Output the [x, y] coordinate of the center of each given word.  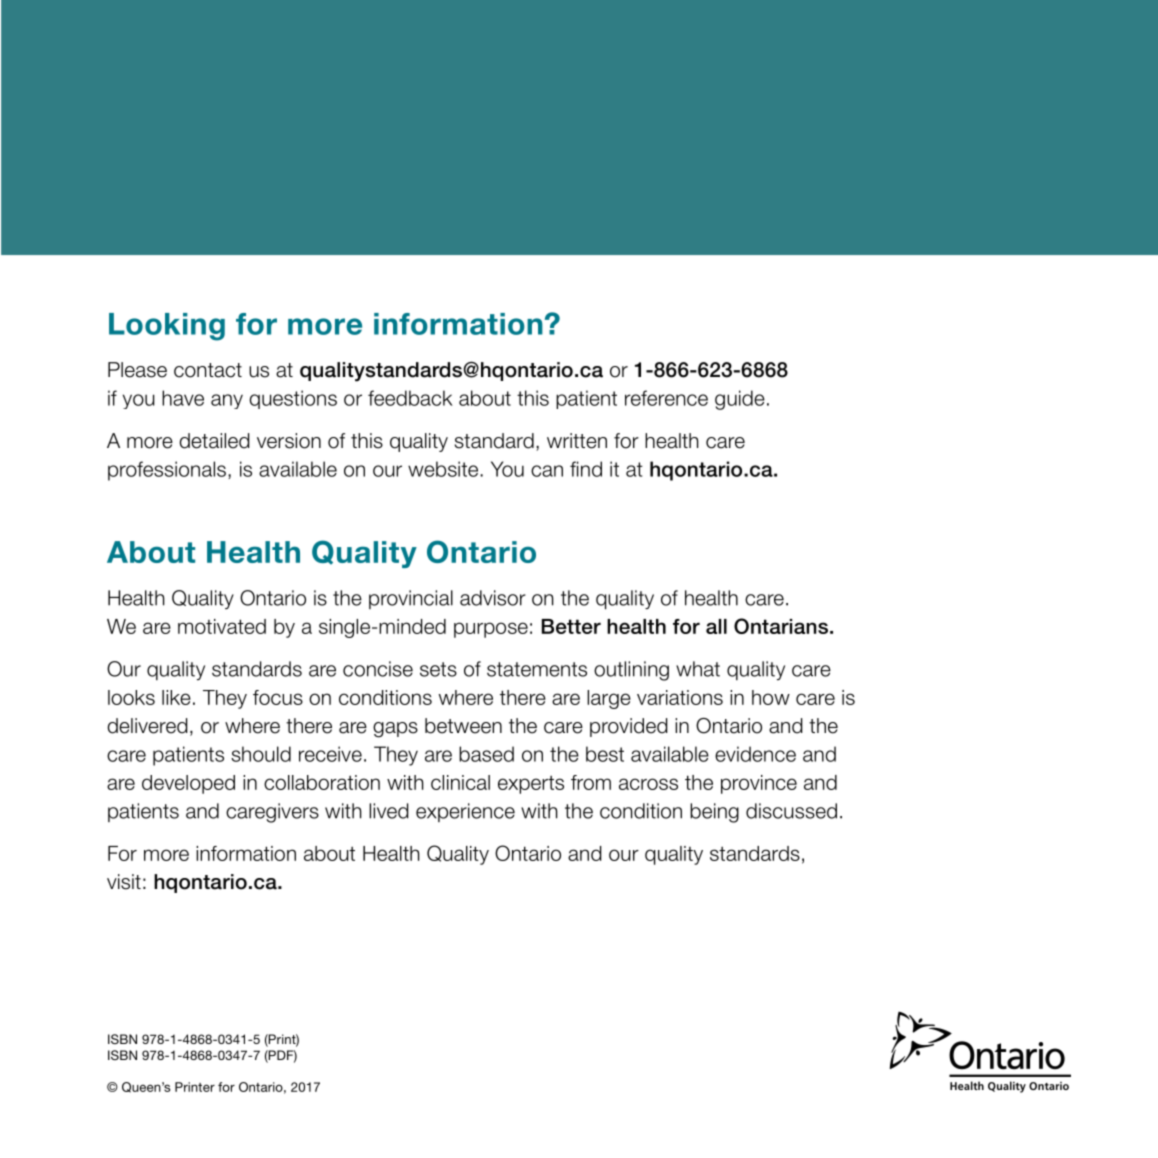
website [444, 469]
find [586, 469]
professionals [167, 471]
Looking [167, 327]
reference [666, 398]
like [176, 697]
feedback [410, 398]
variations [680, 697]
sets [438, 669]
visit [124, 882]
